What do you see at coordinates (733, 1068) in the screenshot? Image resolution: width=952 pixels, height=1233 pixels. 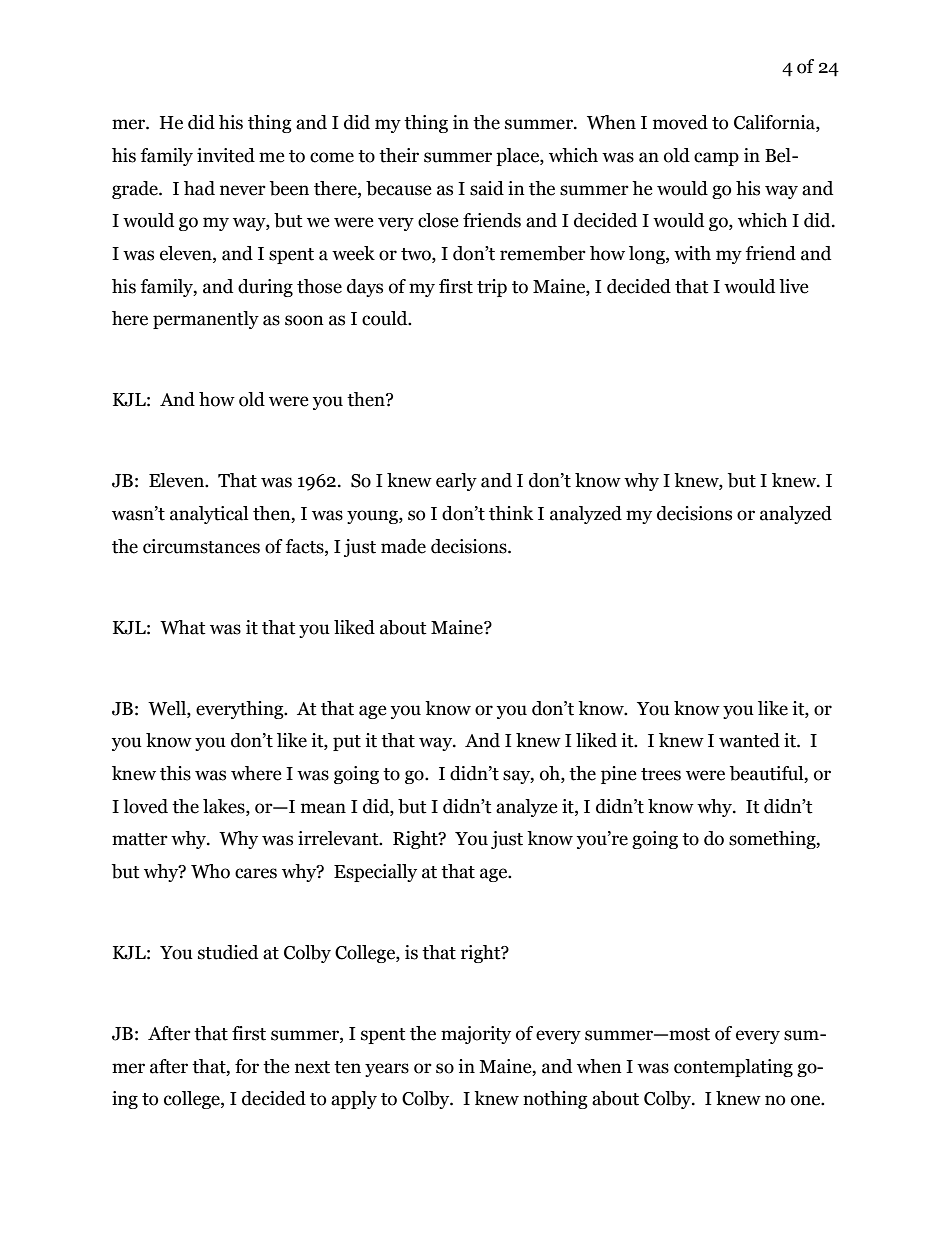 I see `contemplating` at bounding box center [733, 1068].
